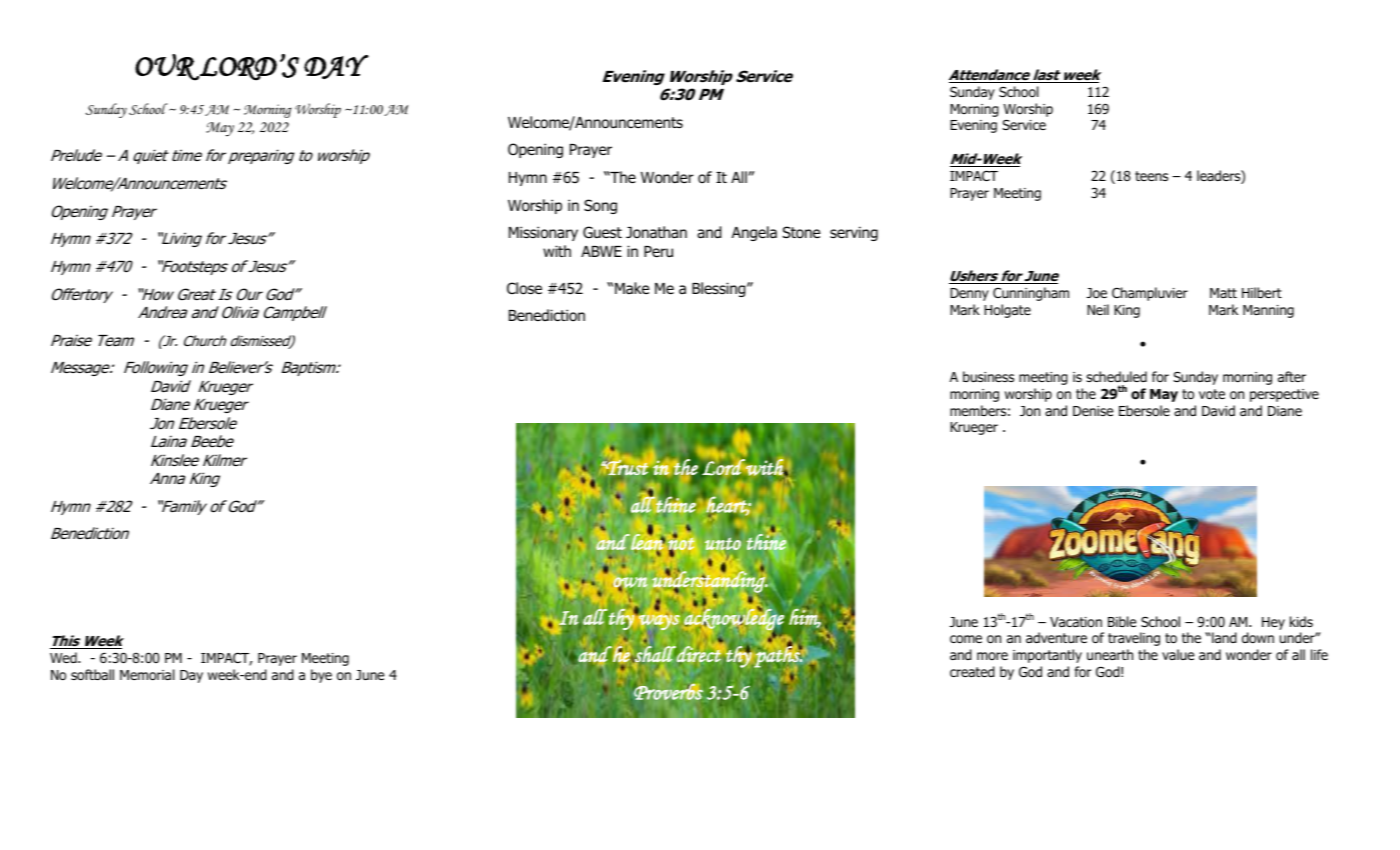 This screenshot has height=850, width=1400. I want to click on teens, so click(1151, 176).
